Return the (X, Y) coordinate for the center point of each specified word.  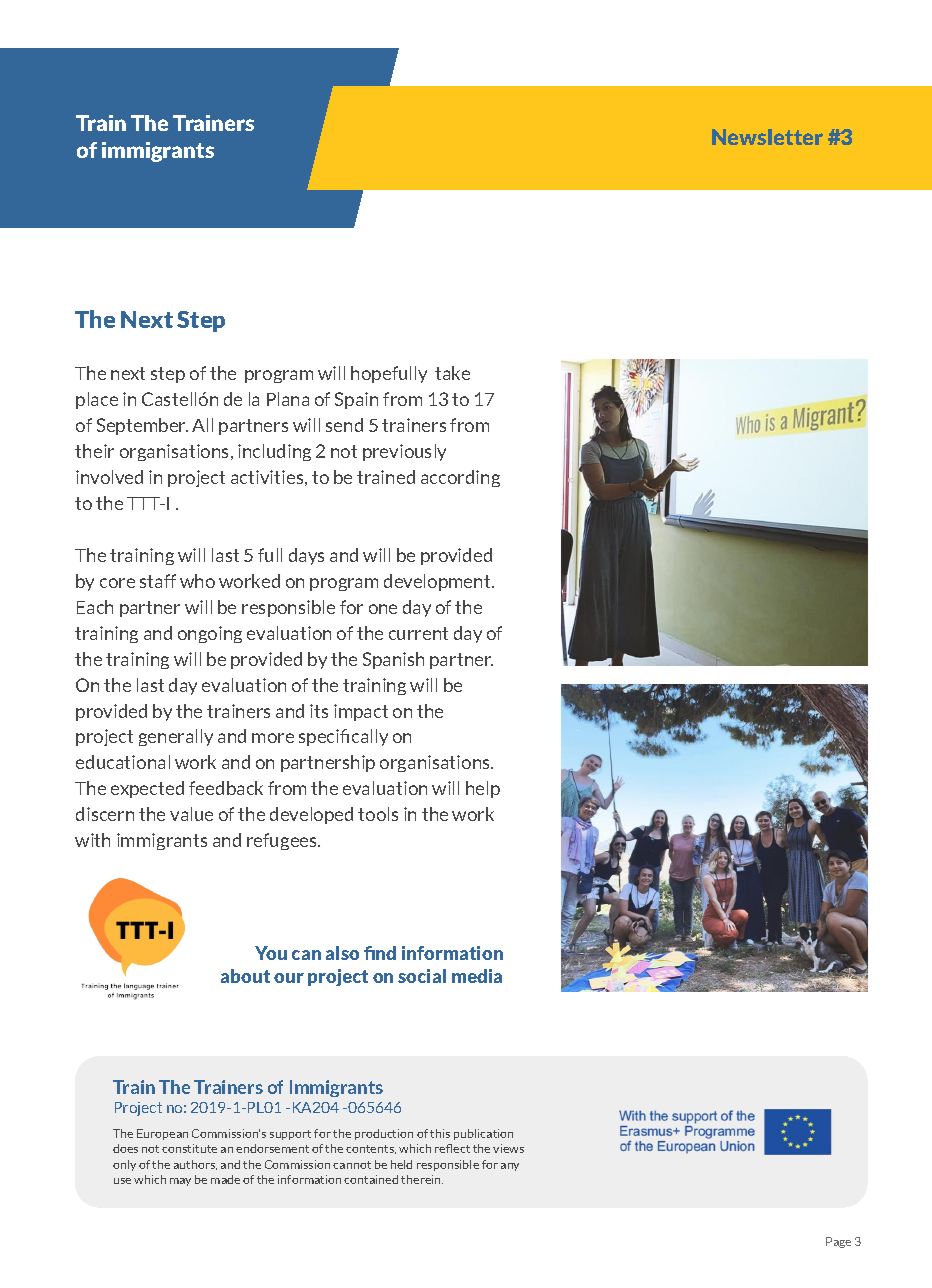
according (460, 478)
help (483, 789)
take (452, 373)
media (477, 976)
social (422, 976)
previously (404, 452)
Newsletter (767, 137)
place (97, 400)
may (180, 1182)
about (245, 976)
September (142, 426)
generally (176, 737)
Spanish (393, 660)
